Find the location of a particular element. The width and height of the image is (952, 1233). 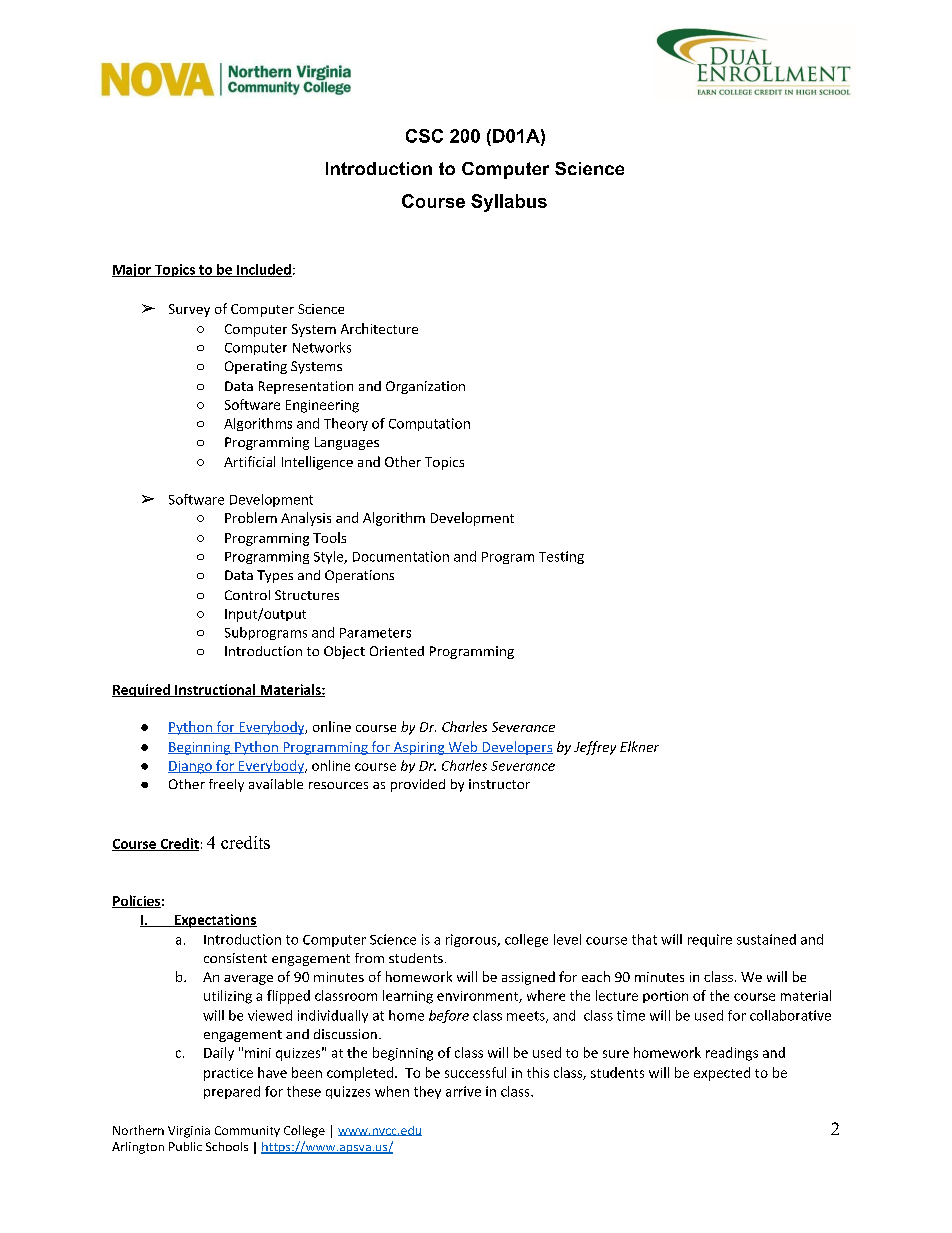

Included is located at coordinates (263, 270).
